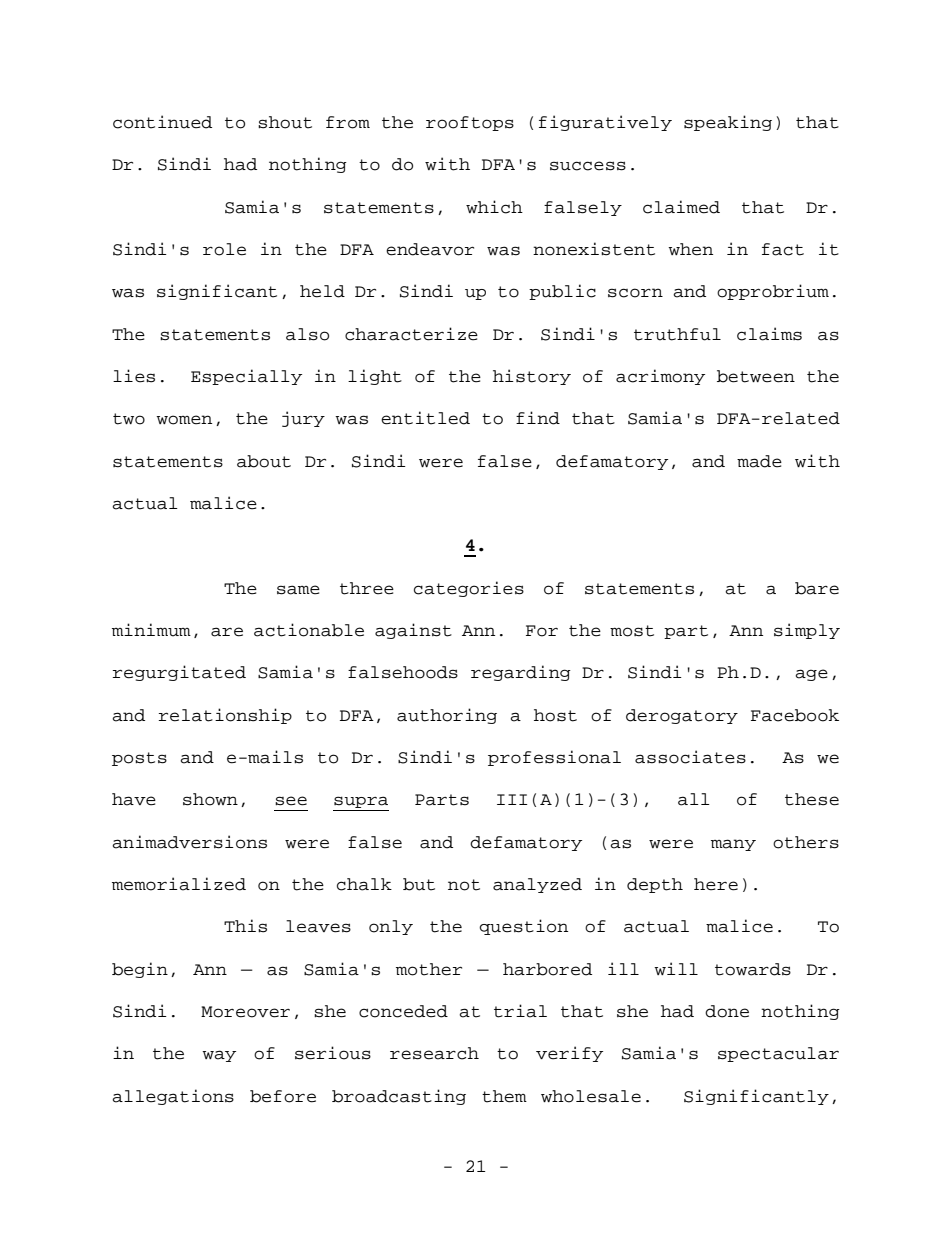 This screenshot has width=952, height=1233. I want to click on way, so click(219, 1056).
